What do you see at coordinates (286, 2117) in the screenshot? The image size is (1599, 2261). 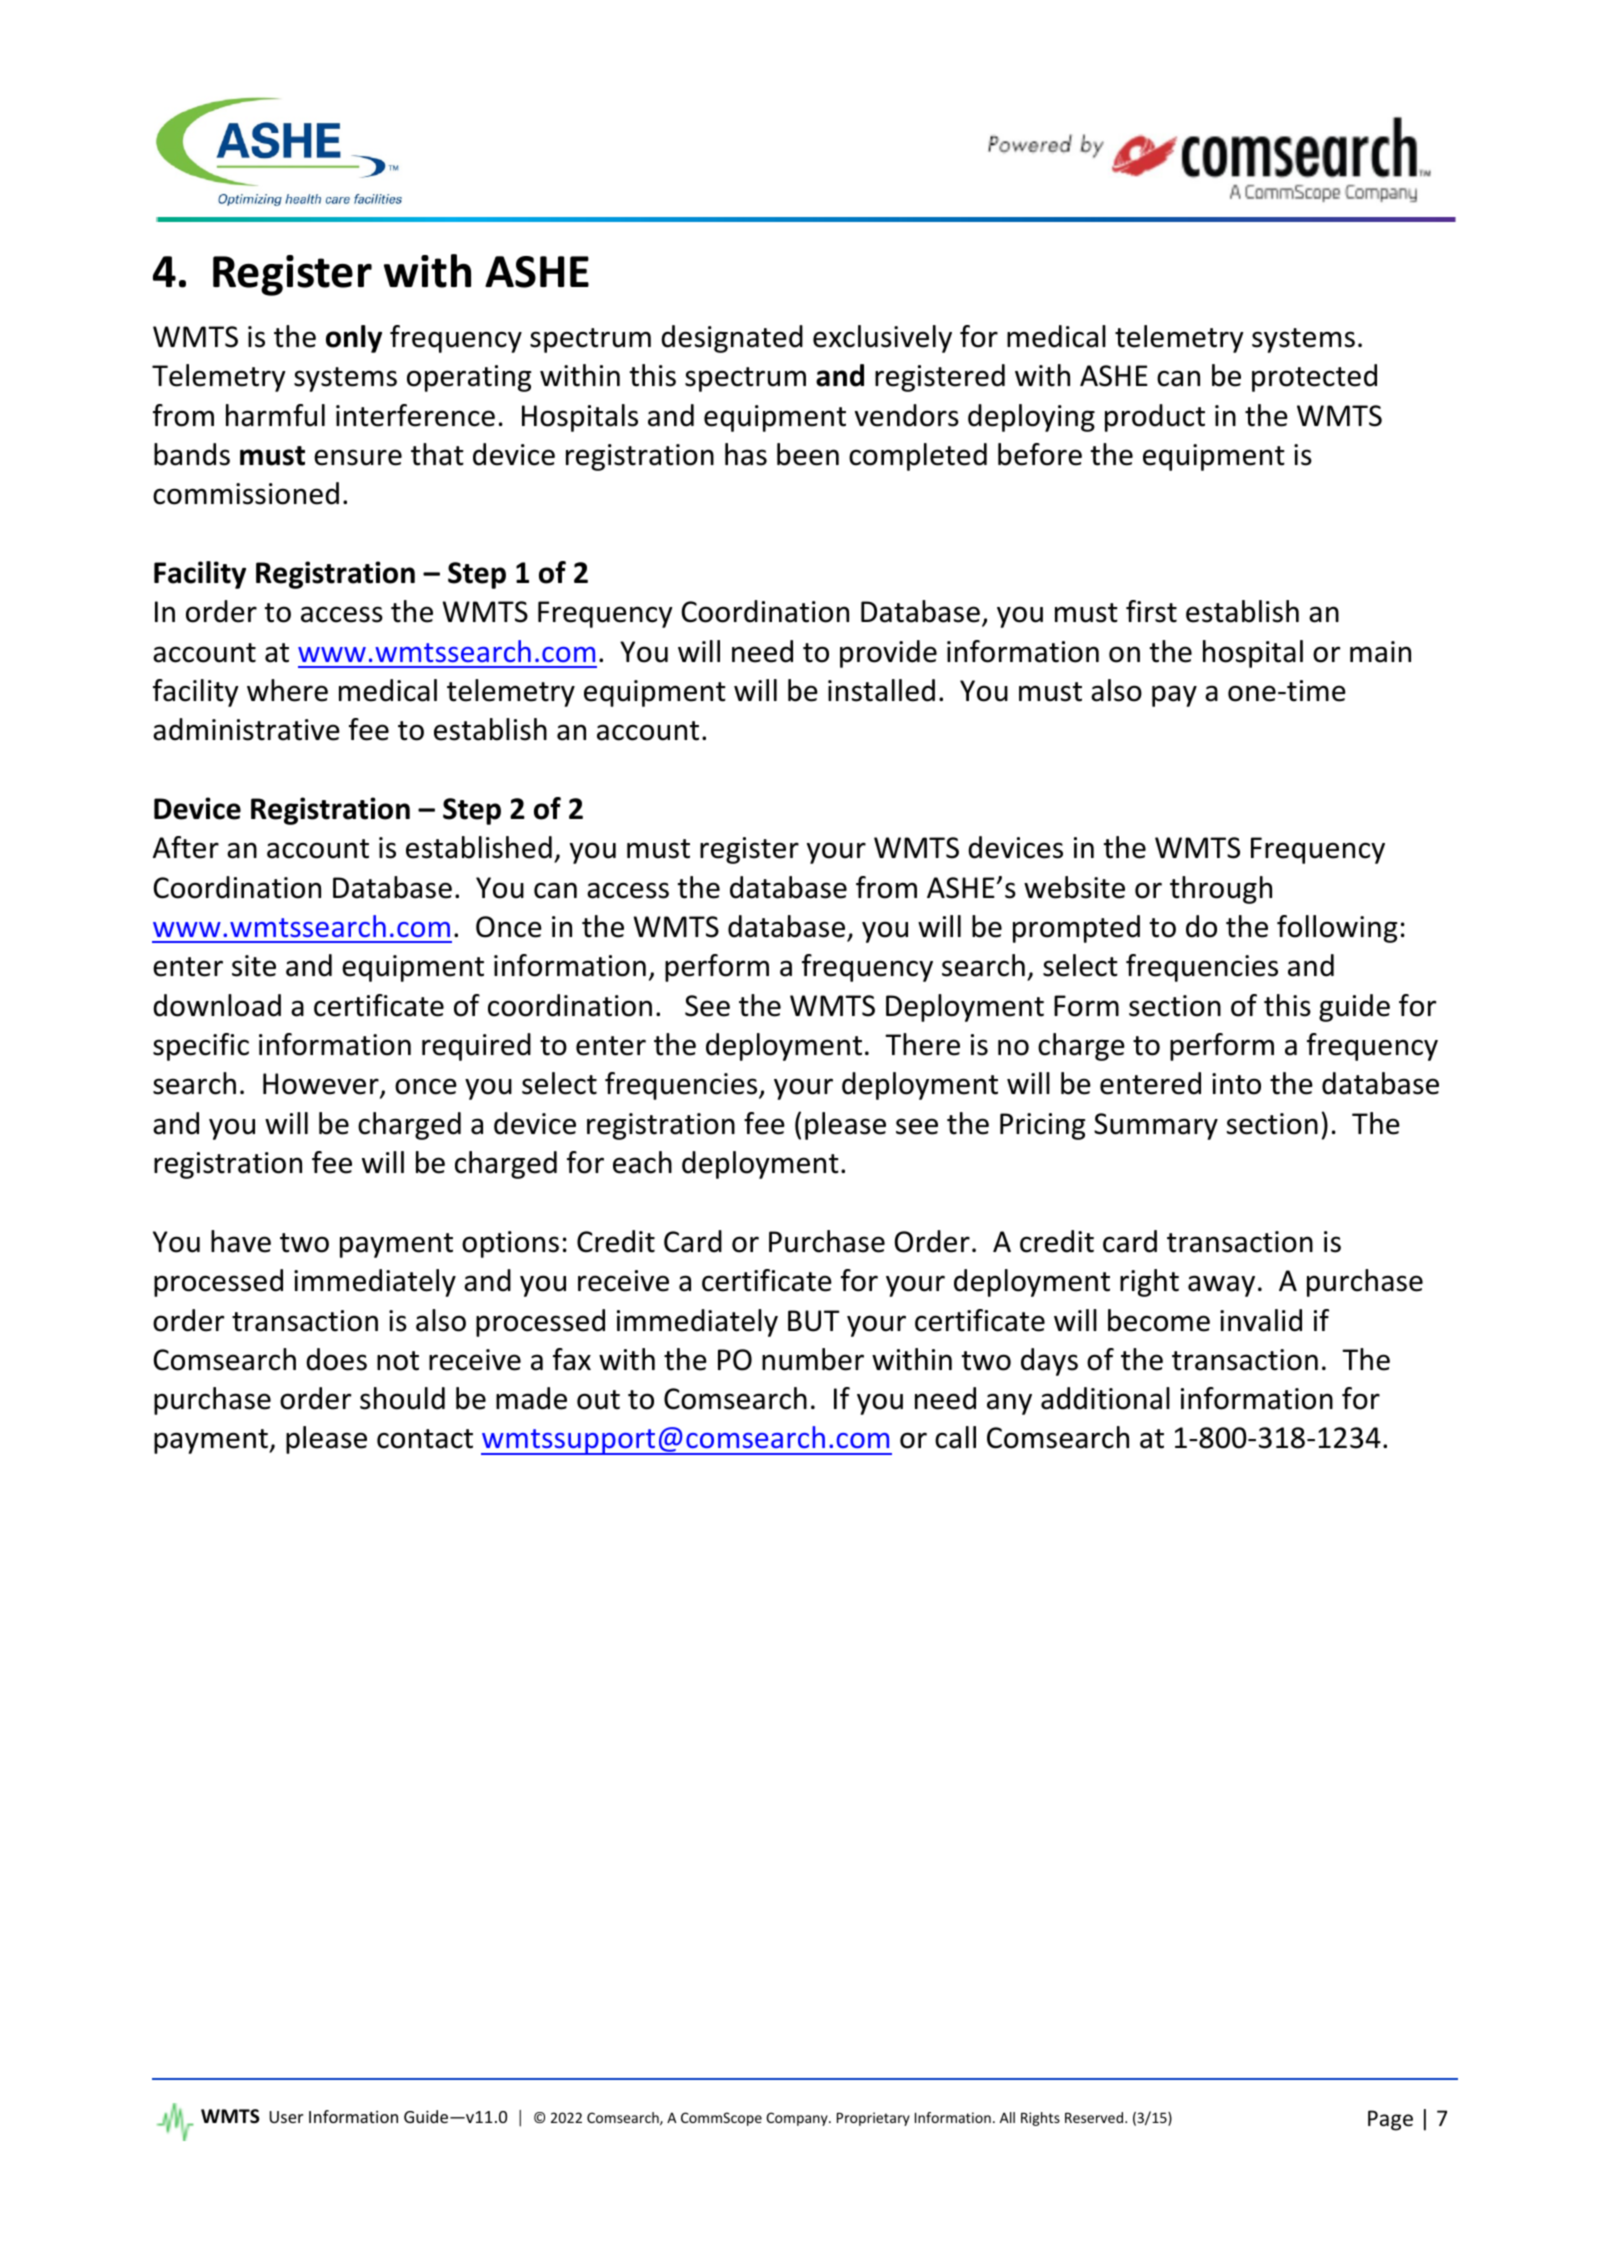 I see `User` at bounding box center [286, 2117].
